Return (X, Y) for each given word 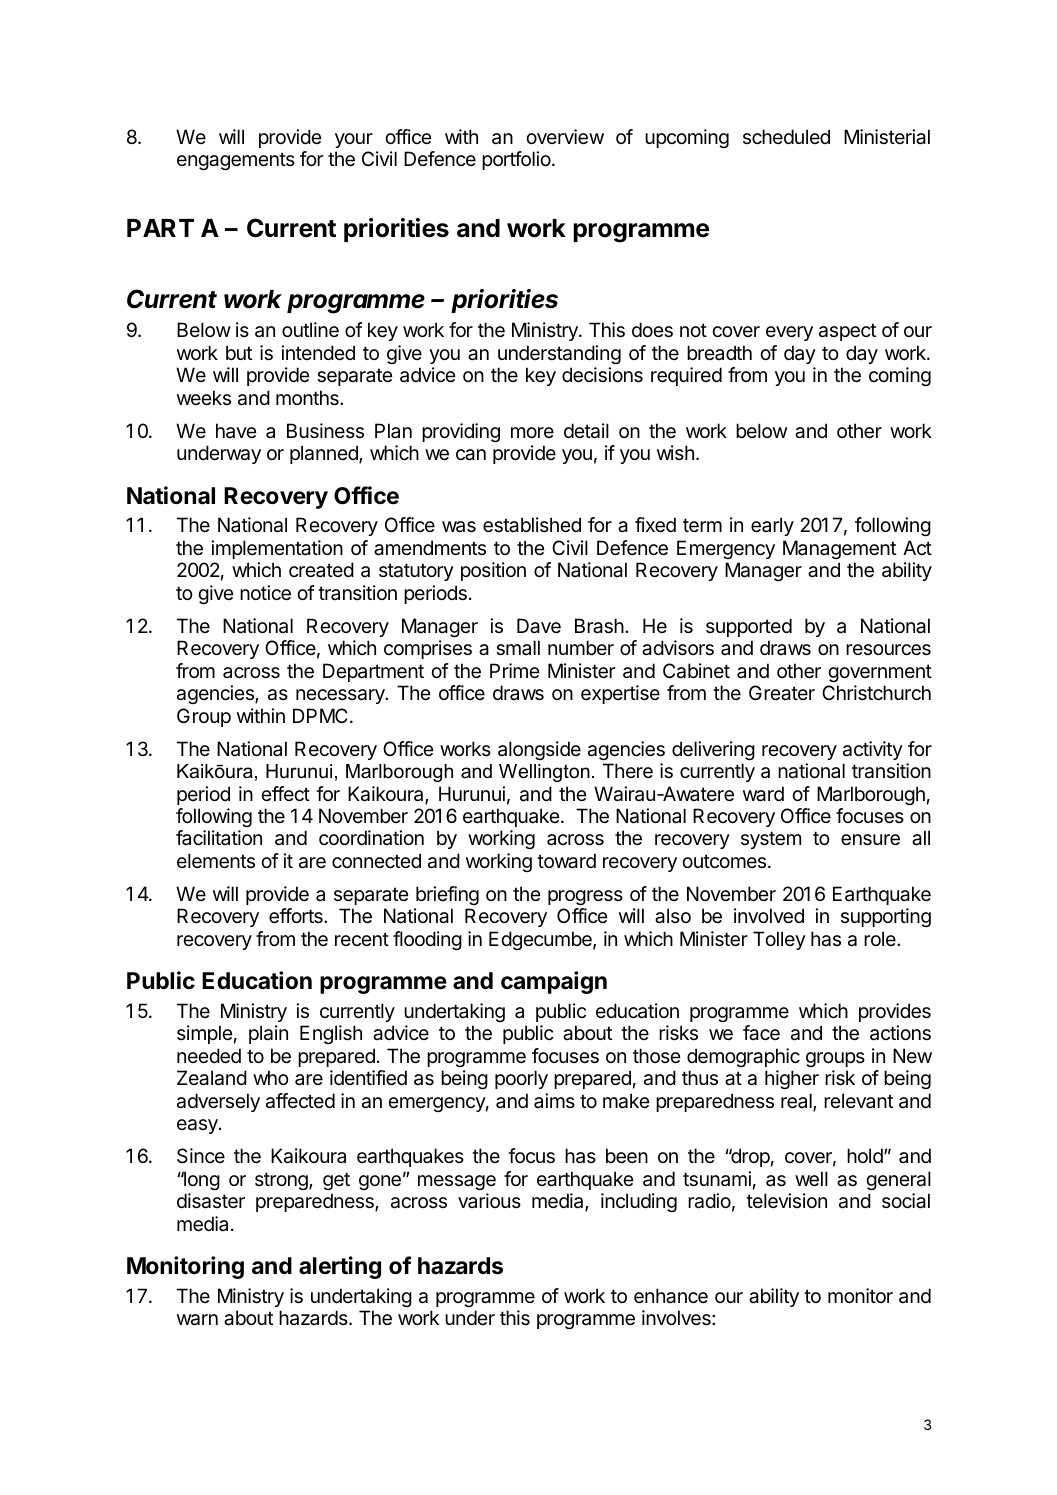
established (532, 525)
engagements (236, 161)
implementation (277, 549)
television (786, 1201)
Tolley (779, 940)
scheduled (786, 137)
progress (585, 897)
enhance (671, 1296)
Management (839, 549)
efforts (297, 916)
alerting (340, 1267)
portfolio (517, 160)
